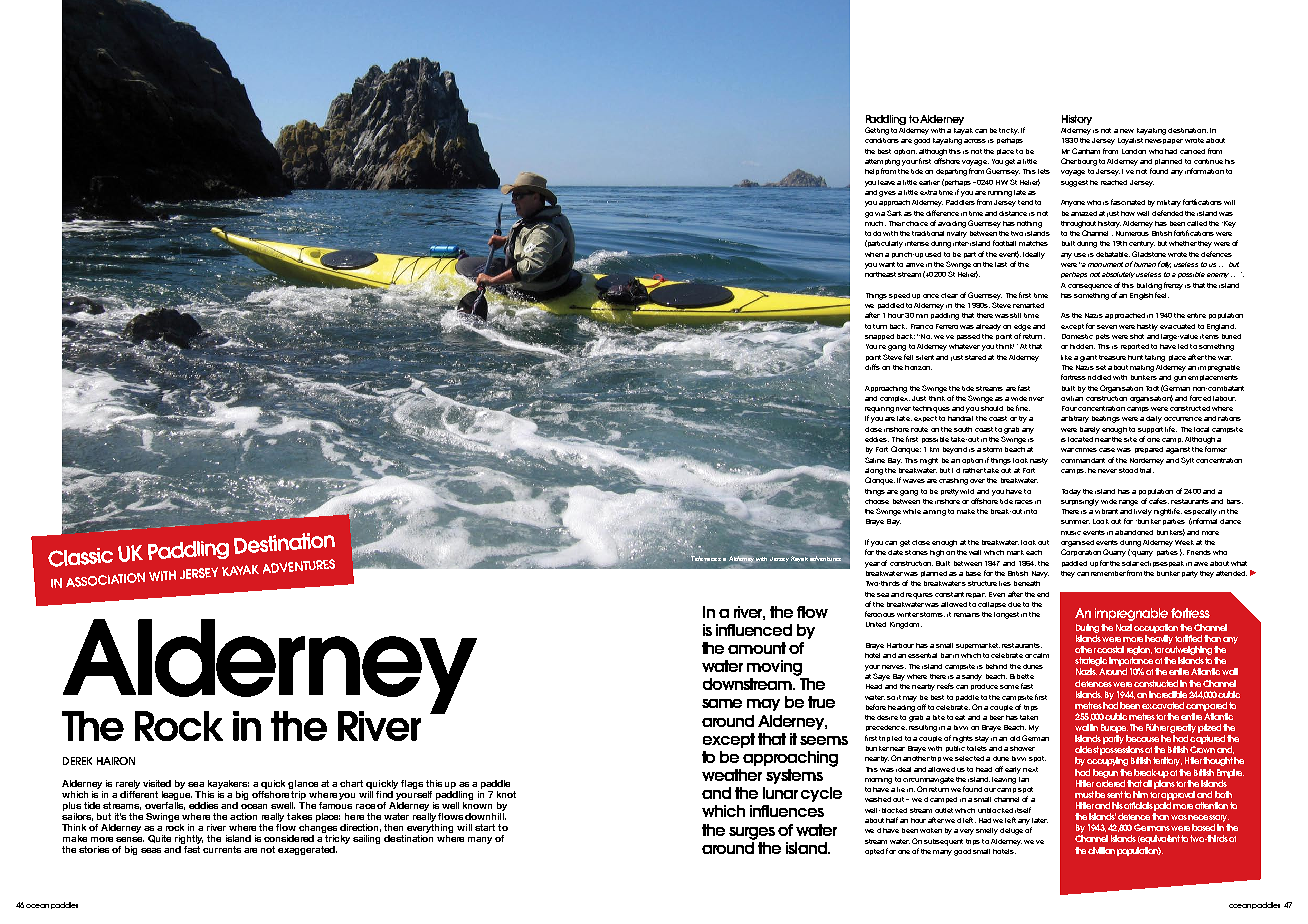 This page has height=924, width=1308. Describe the element at coordinates (882, 162) in the page. I see `attempting` at that location.
